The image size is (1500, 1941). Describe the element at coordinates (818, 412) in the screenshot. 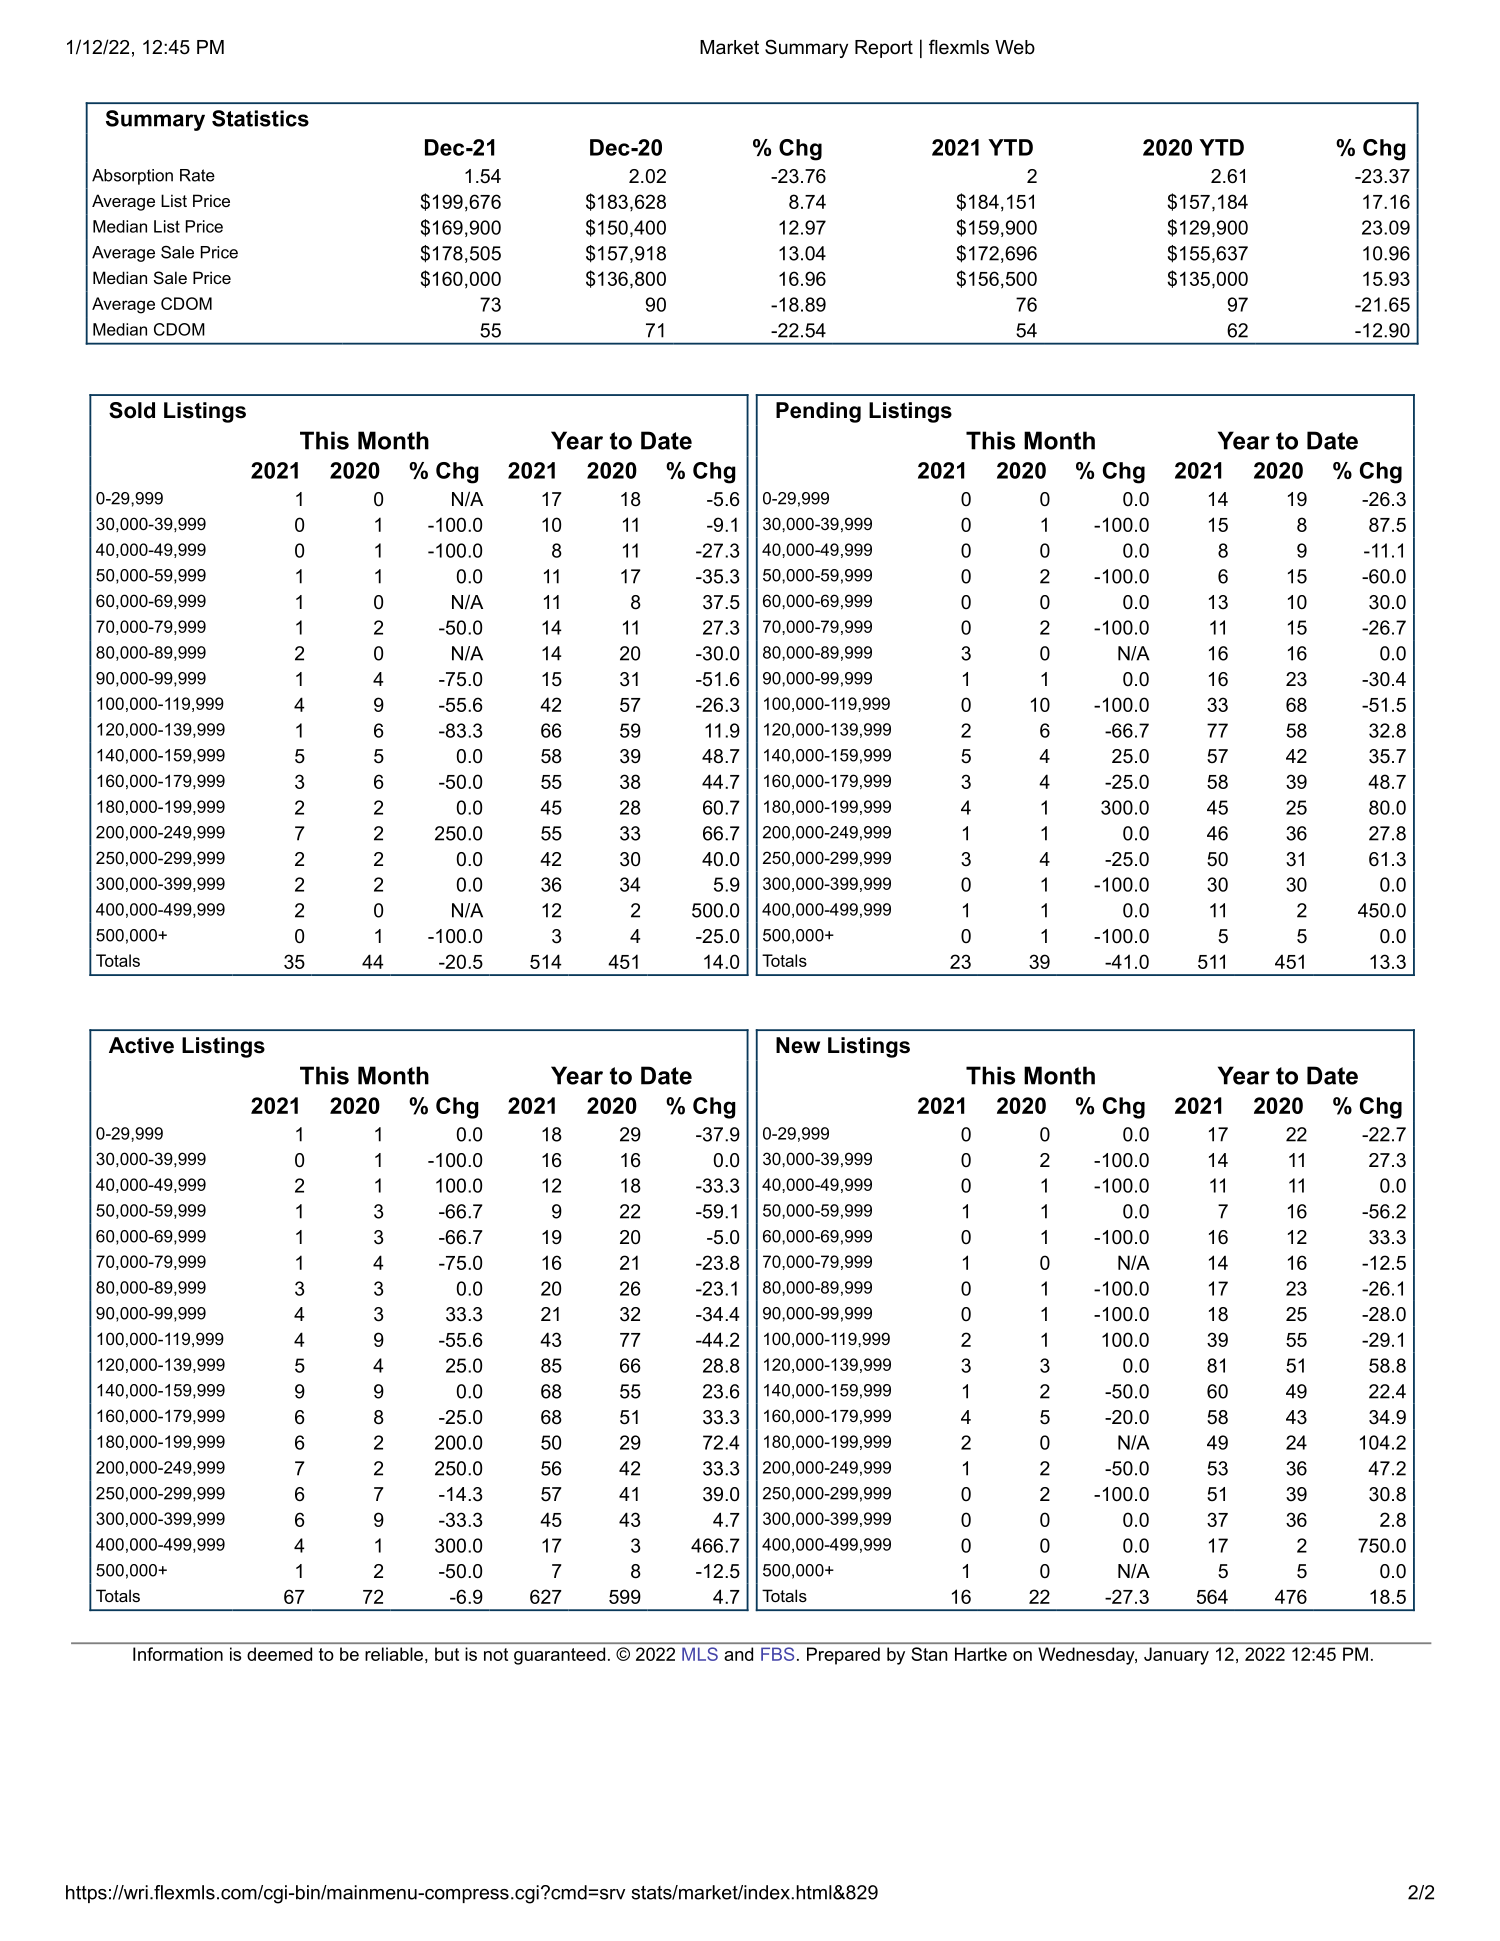

I see `Pending` at that location.
